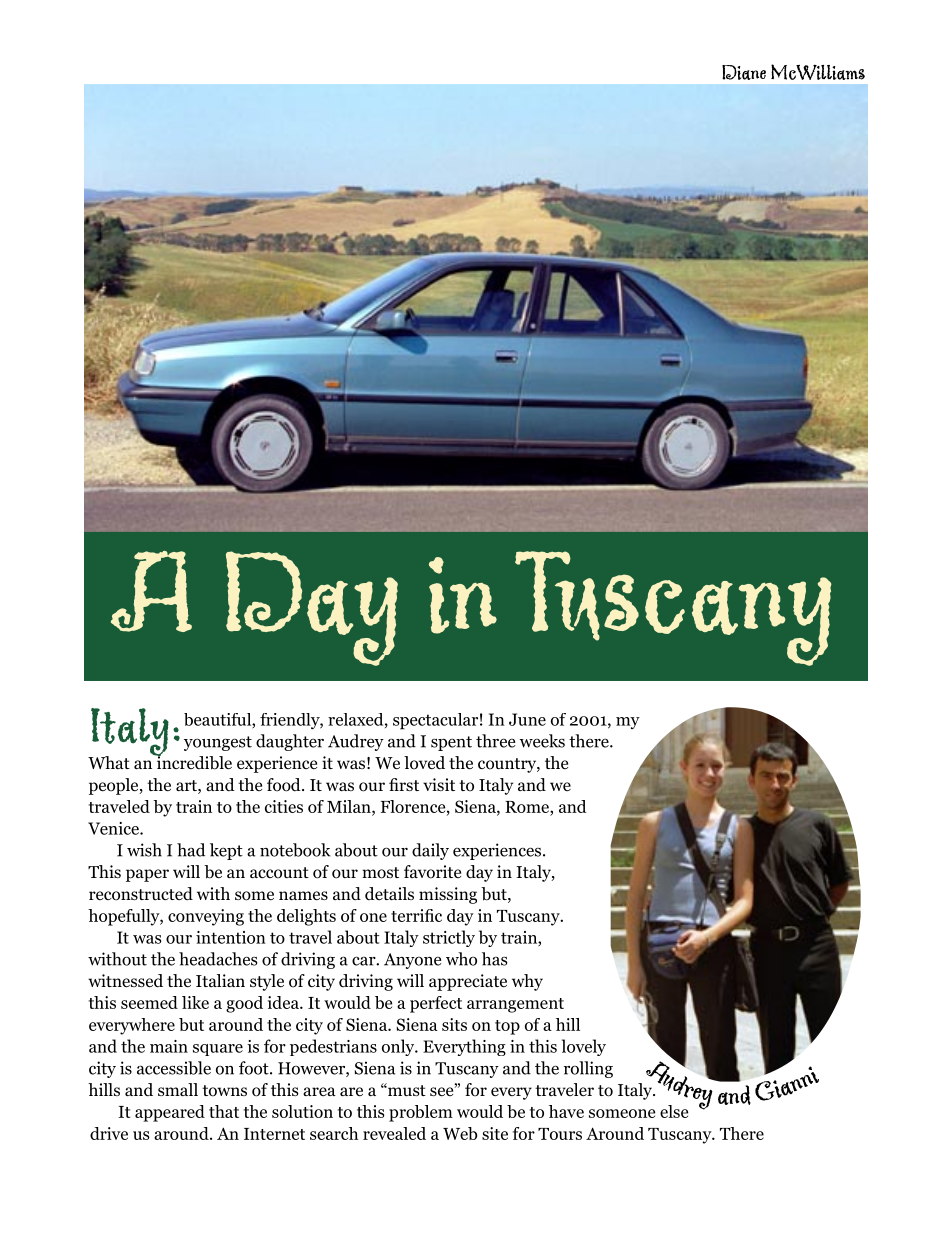 The width and height of the screenshot is (952, 1233). What do you see at coordinates (527, 719) in the screenshot?
I see `June` at bounding box center [527, 719].
